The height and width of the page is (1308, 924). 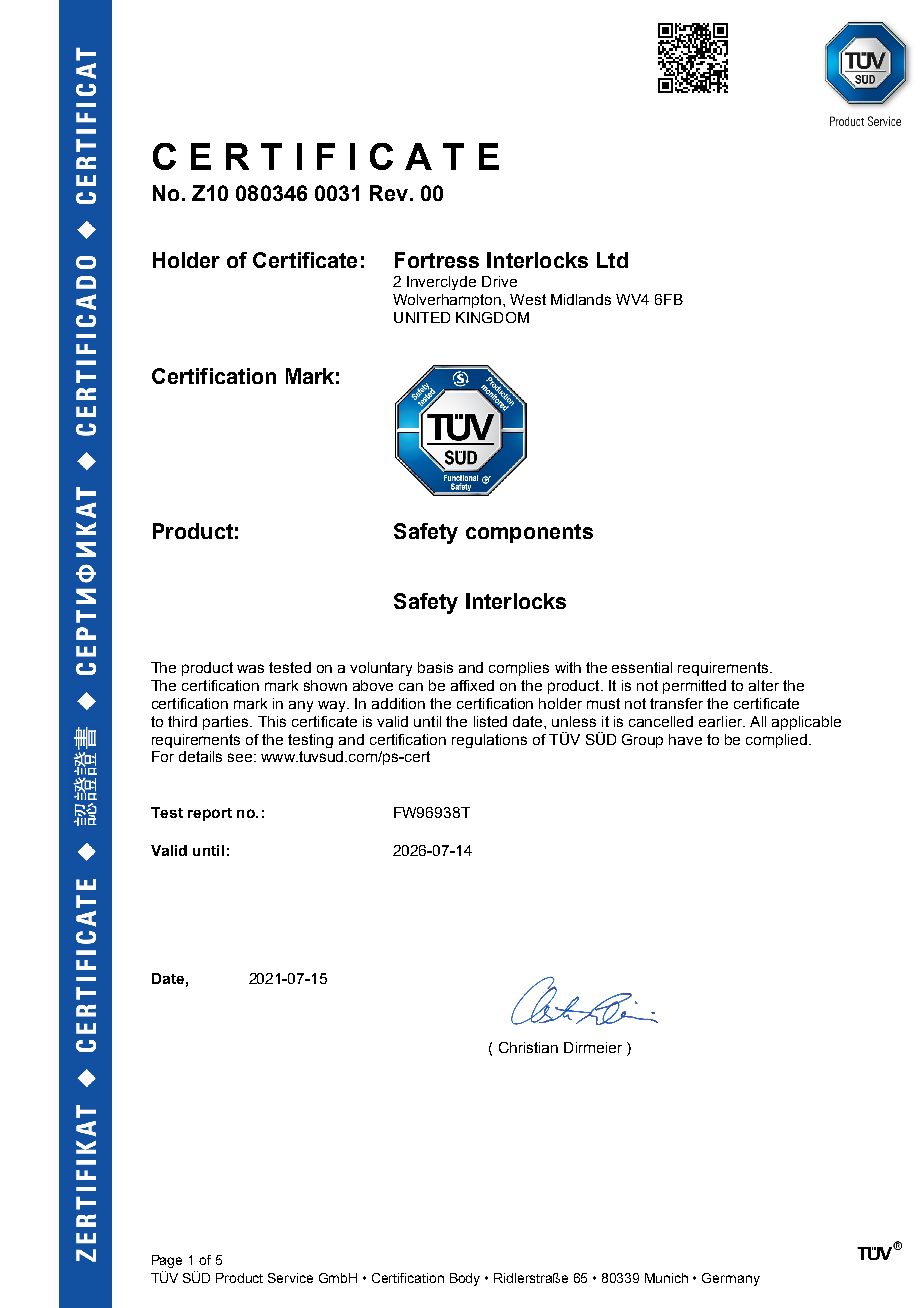 I want to click on Ltd, so click(x=612, y=260).
